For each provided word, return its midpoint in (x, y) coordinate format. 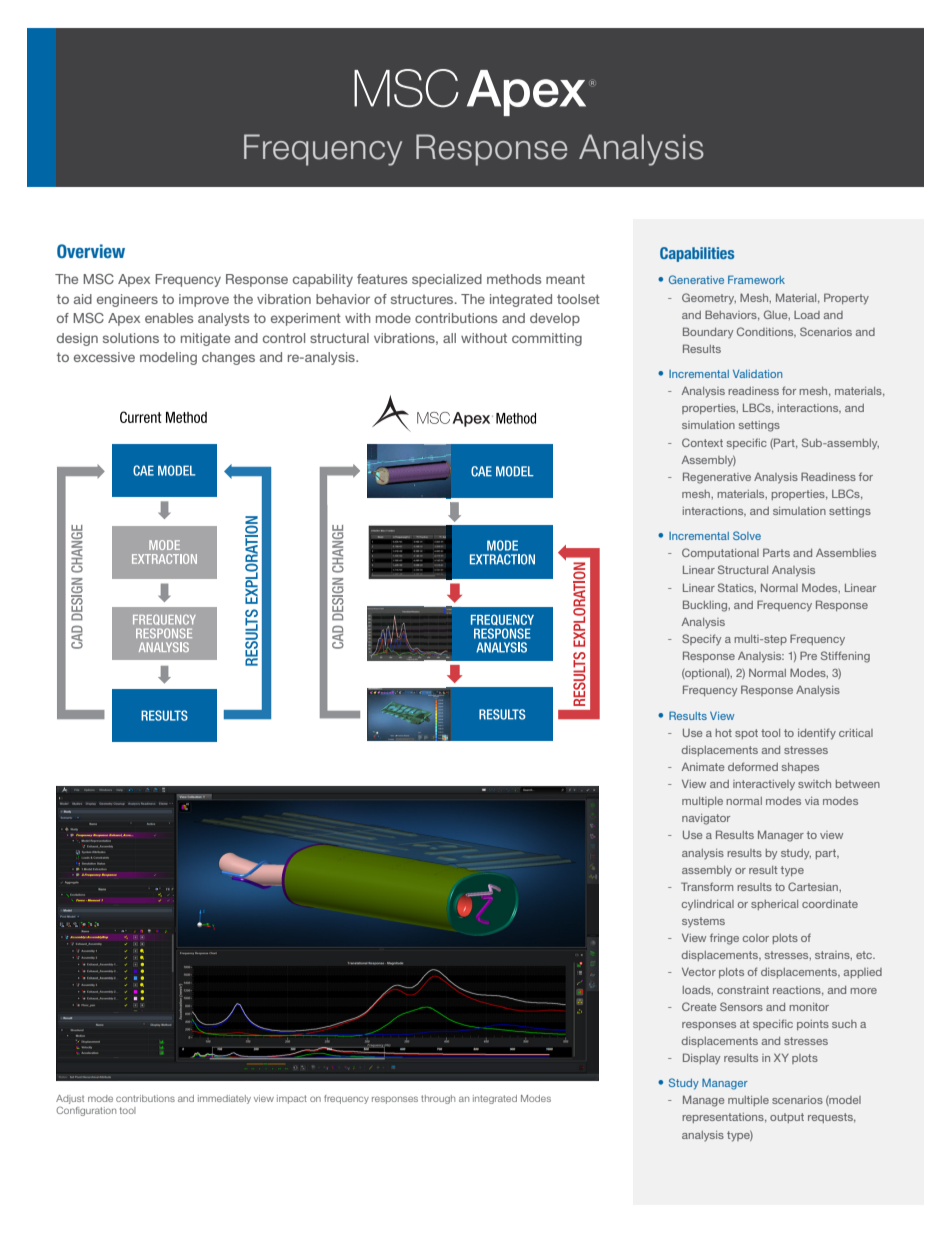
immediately (224, 1099)
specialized (447, 280)
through (438, 1099)
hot (723, 733)
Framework (756, 279)
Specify (701, 640)
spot (746, 734)
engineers (127, 300)
